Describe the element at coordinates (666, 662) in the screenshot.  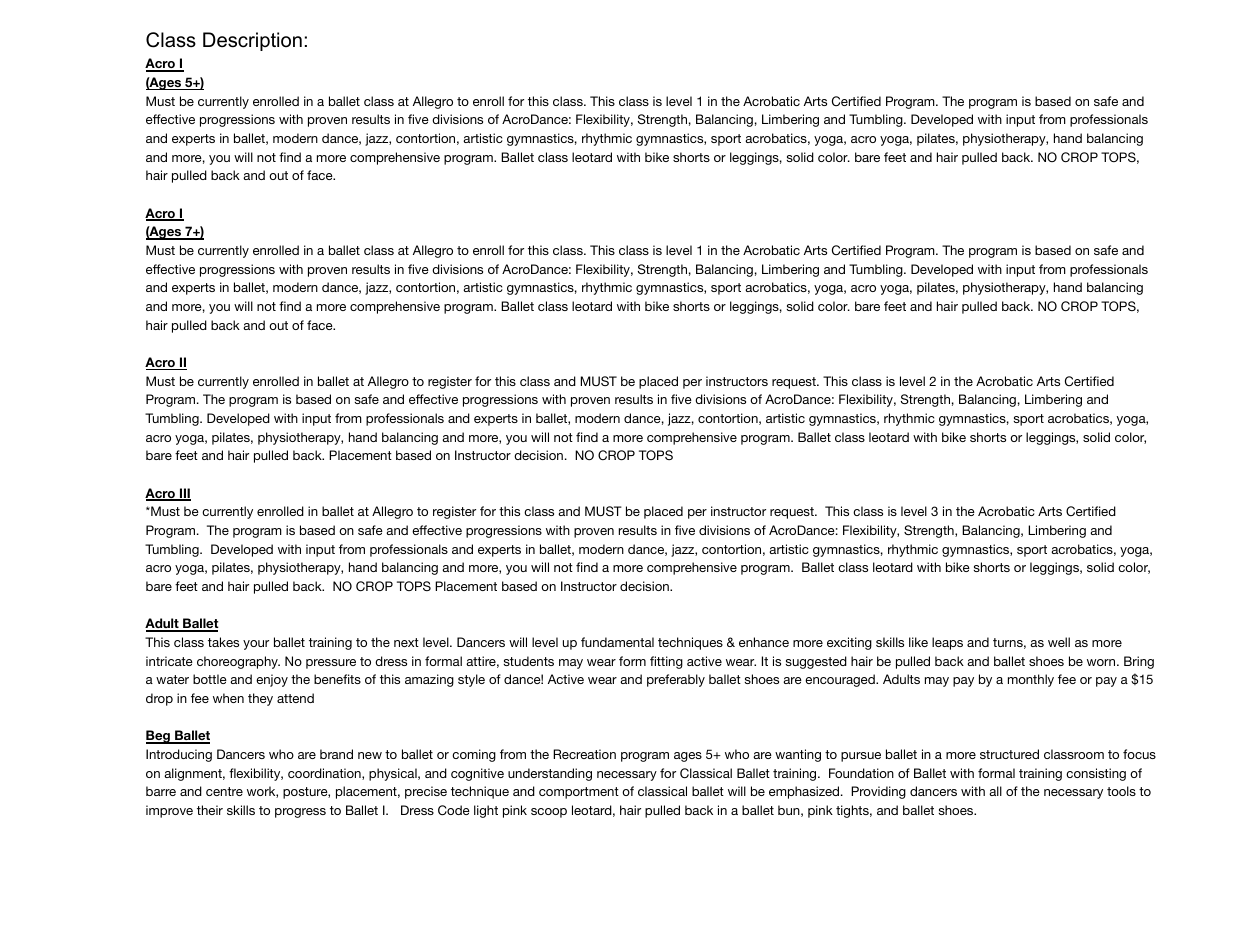
I see `fitting` at that location.
